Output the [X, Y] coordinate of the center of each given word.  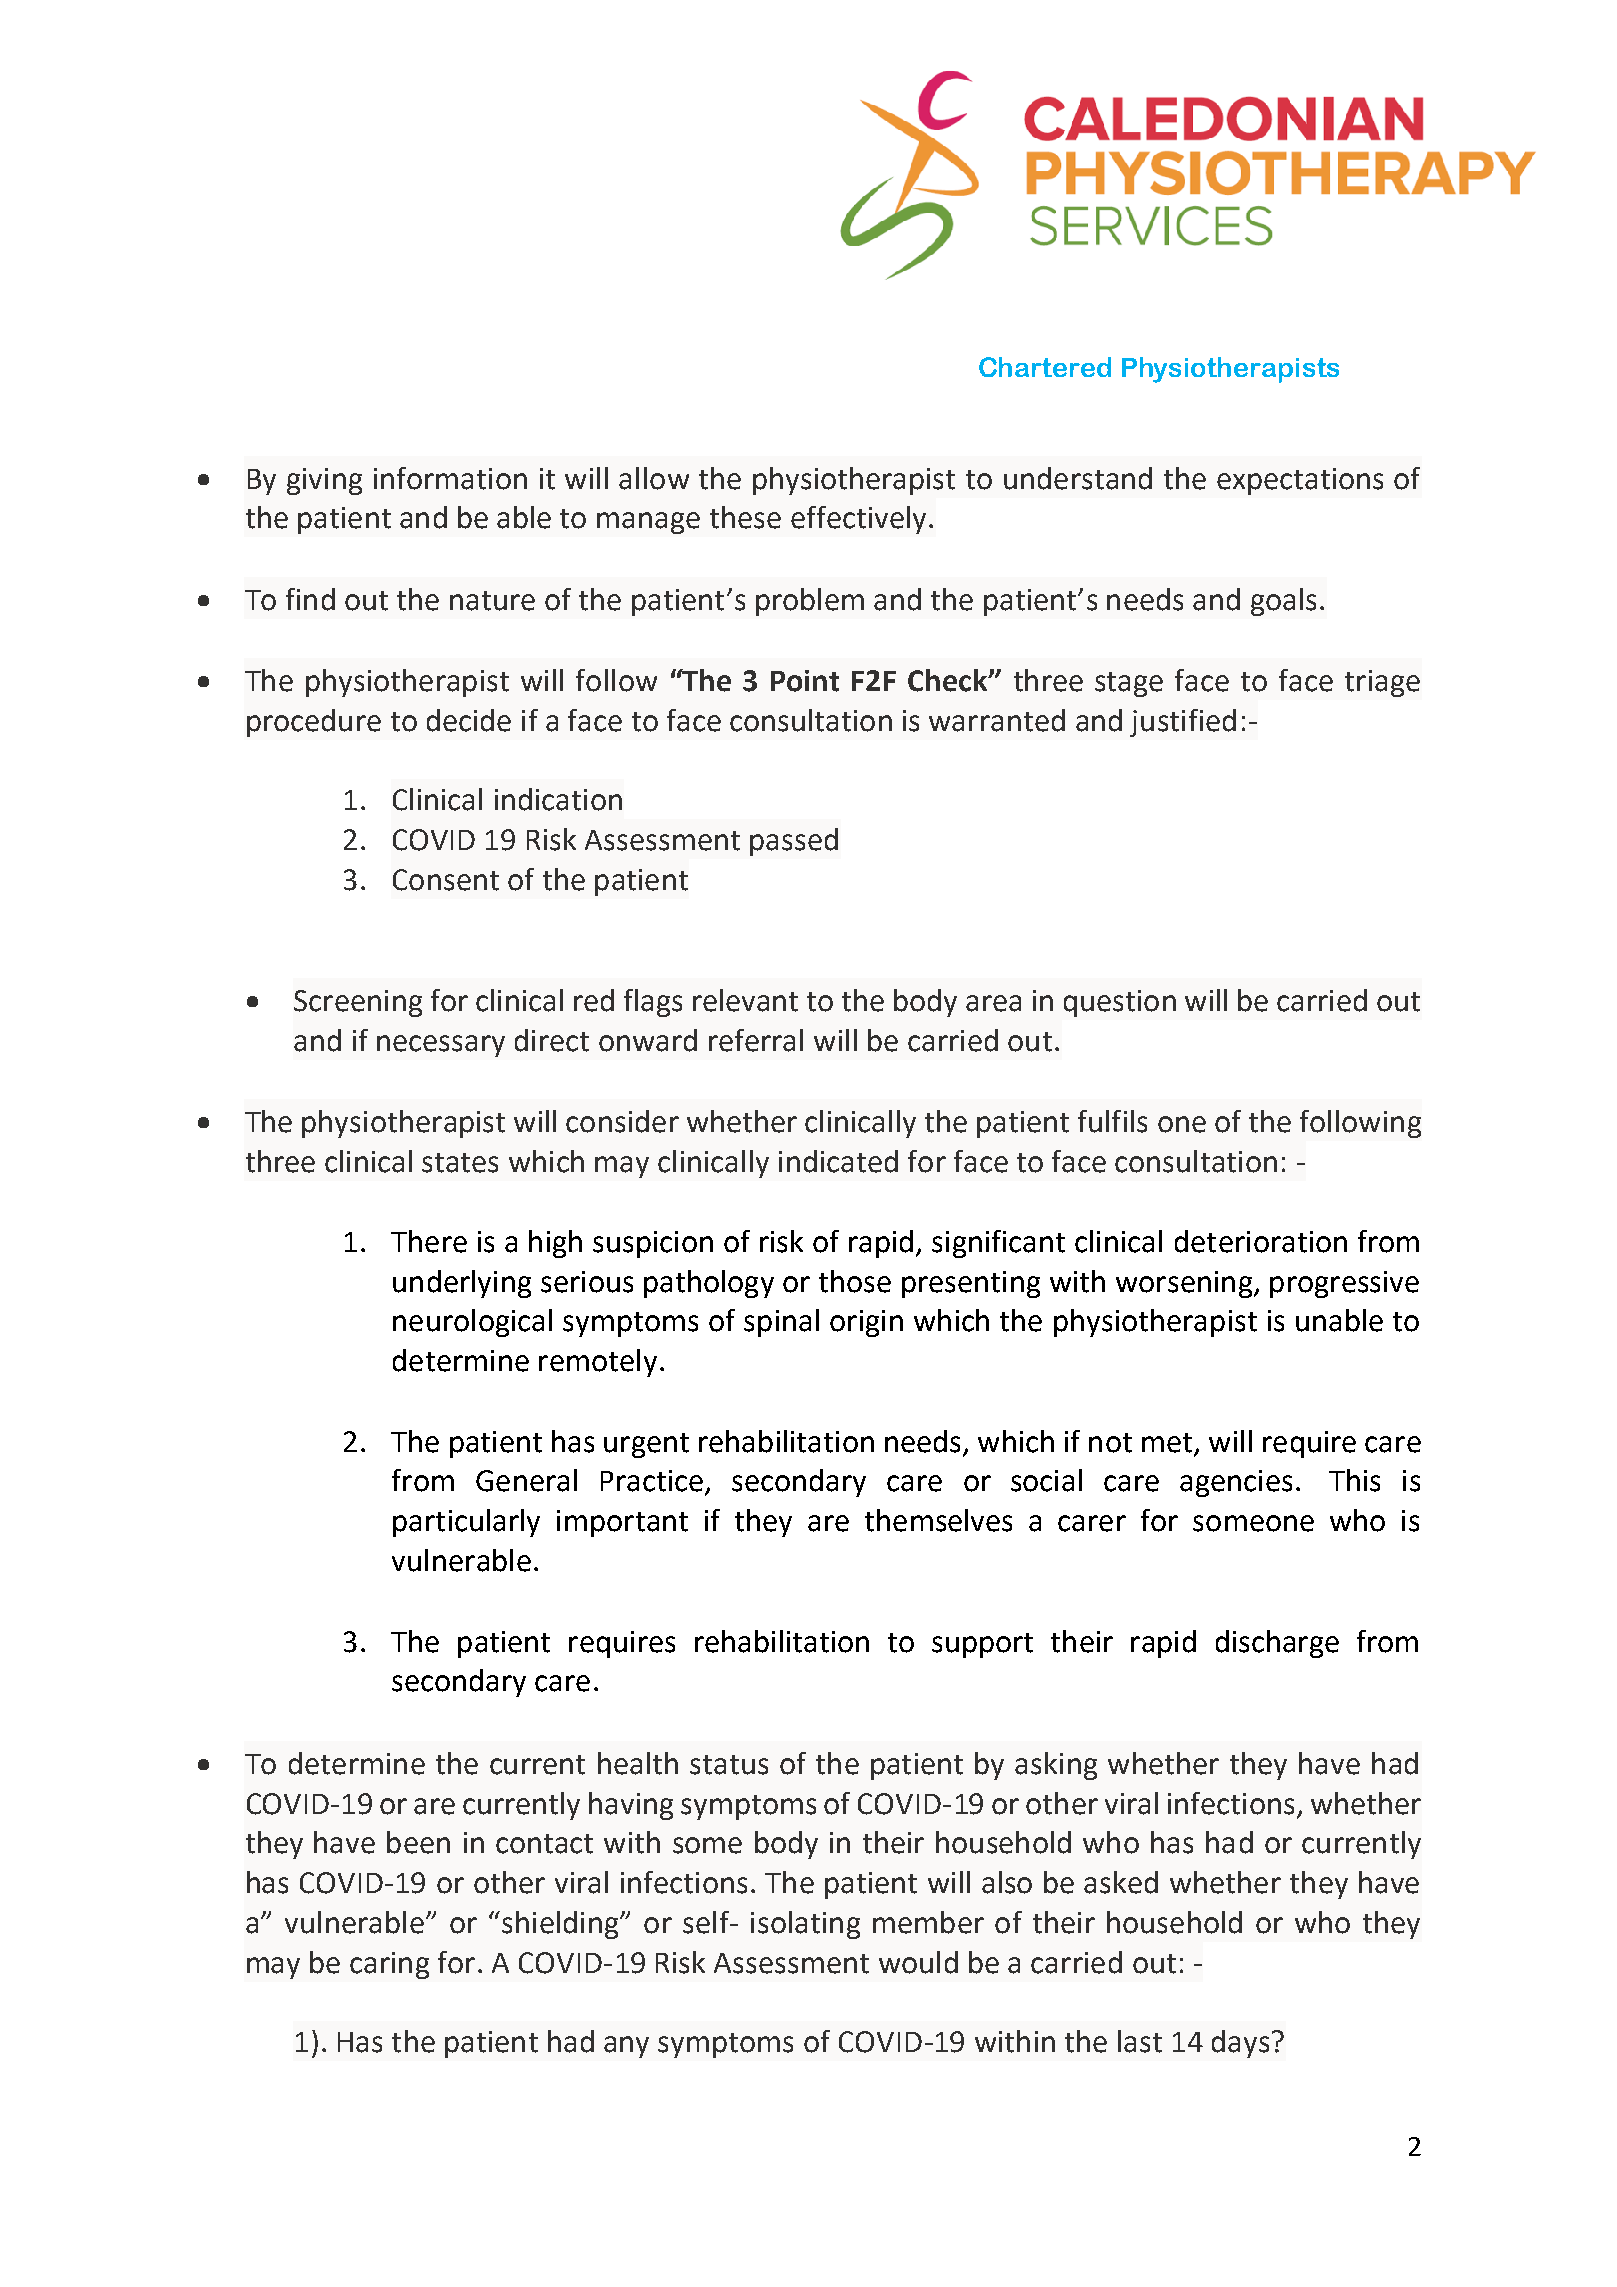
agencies [1236, 1483]
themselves [938, 1520]
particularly [466, 1523]
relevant [745, 1000]
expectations [1300, 481]
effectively [858, 520]
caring [389, 1965]
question [1120, 1003]
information [450, 478]
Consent [446, 880]
